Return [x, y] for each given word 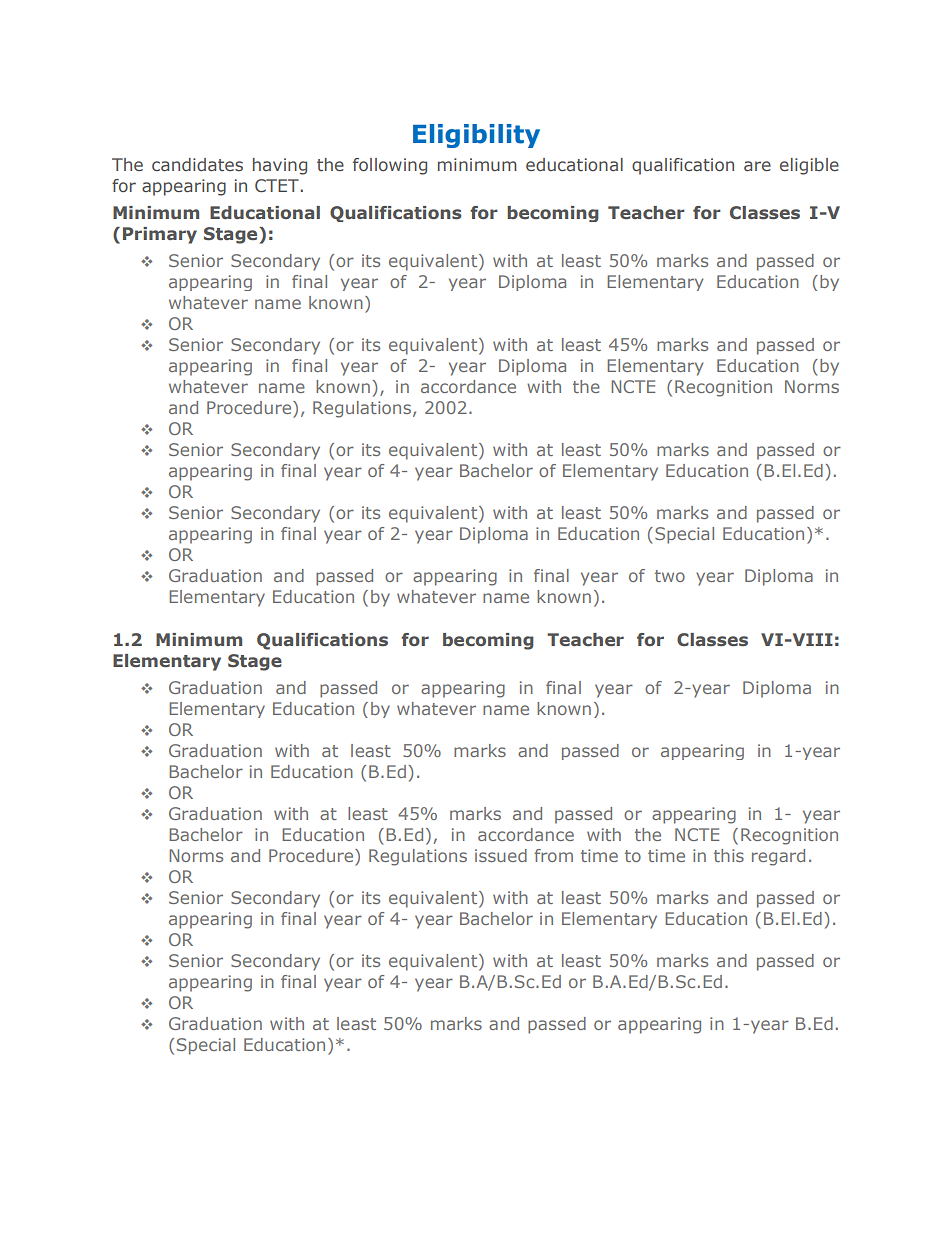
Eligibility [476, 136]
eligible [809, 166]
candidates [197, 164]
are [757, 166]
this [729, 855]
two [670, 576]
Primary [160, 235]
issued [501, 855]
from [553, 855]
